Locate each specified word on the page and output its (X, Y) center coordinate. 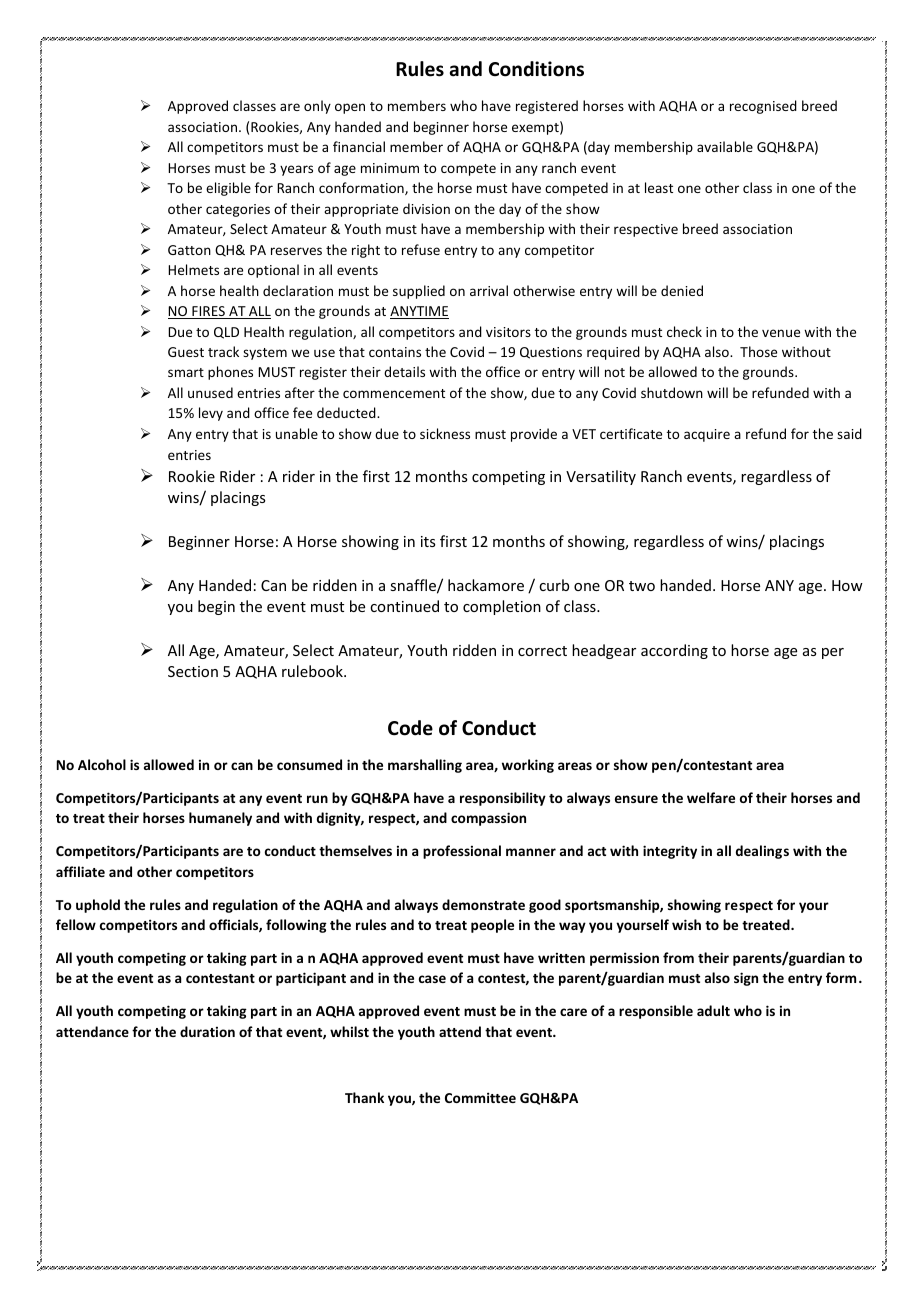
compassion (488, 819)
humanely (220, 819)
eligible (228, 189)
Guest (186, 352)
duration (207, 1031)
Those (758, 351)
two (642, 586)
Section (193, 671)
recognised (763, 107)
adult (713, 1010)
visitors (508, 332)
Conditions (536, 69)
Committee (480, 1097)
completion (502, 607)
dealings (762, 852)
